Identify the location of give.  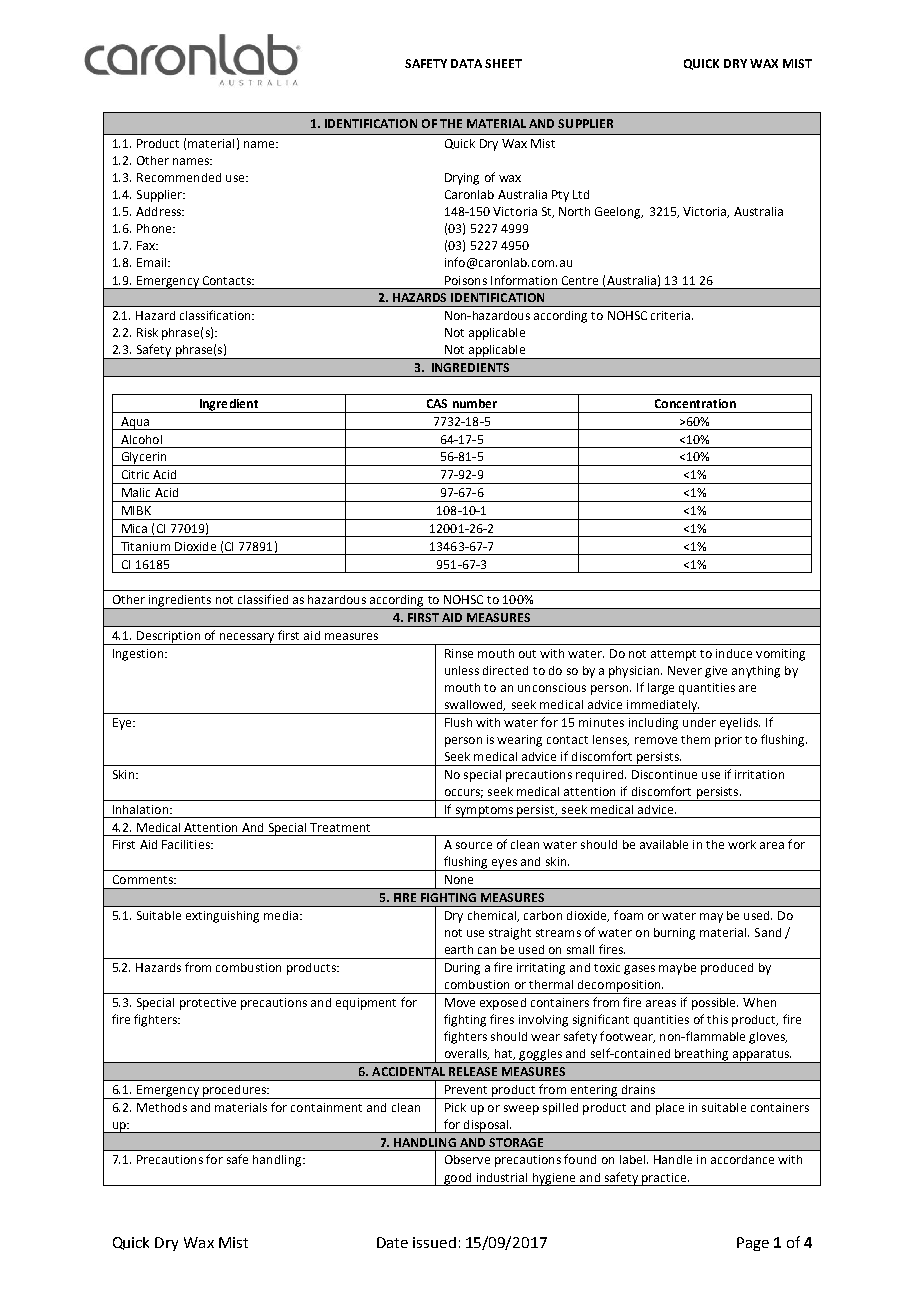
(716, 672).
